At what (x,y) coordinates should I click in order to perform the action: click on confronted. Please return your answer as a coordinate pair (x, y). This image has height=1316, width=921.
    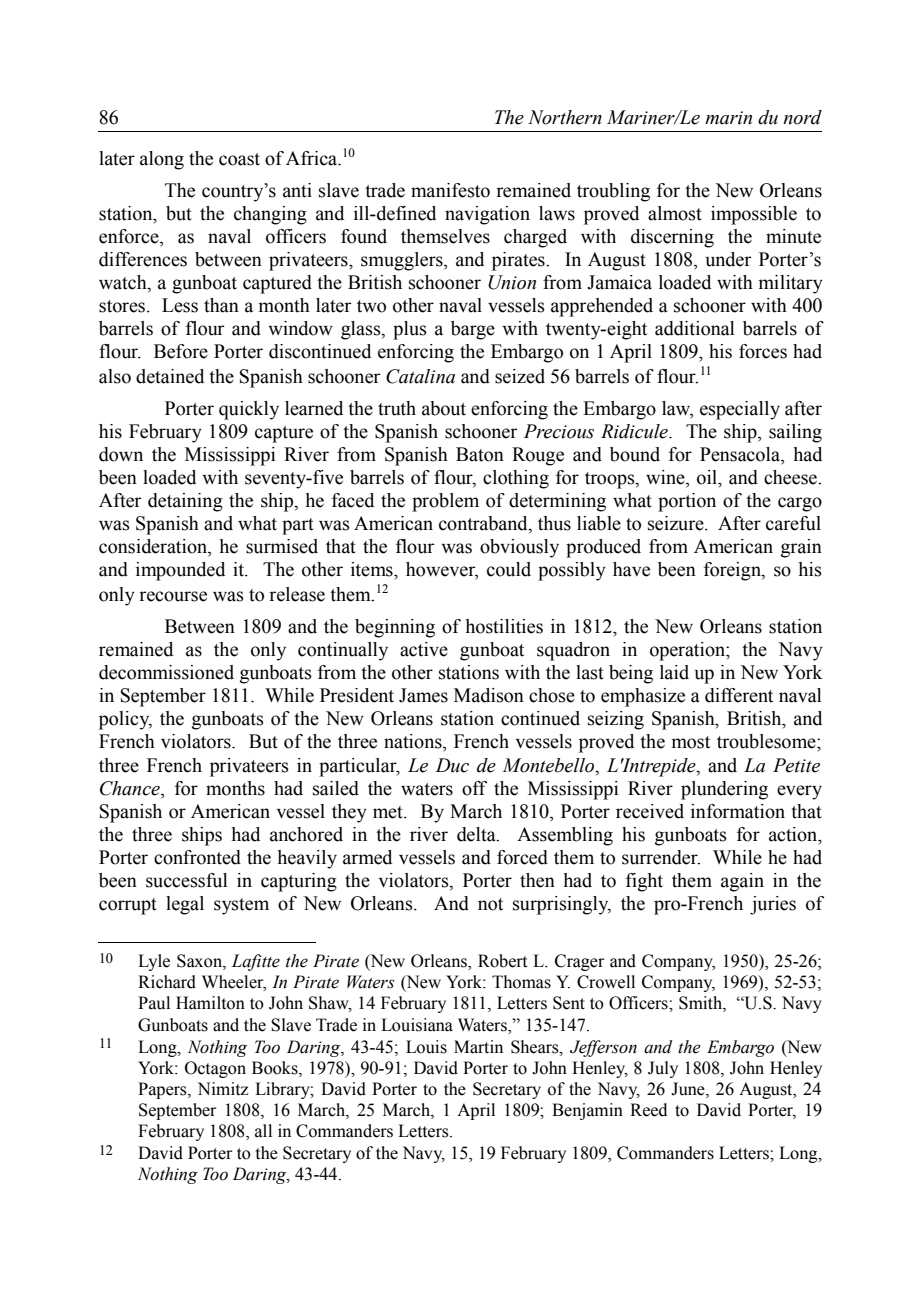
    Looking at the image, I should click on (197, 857).
